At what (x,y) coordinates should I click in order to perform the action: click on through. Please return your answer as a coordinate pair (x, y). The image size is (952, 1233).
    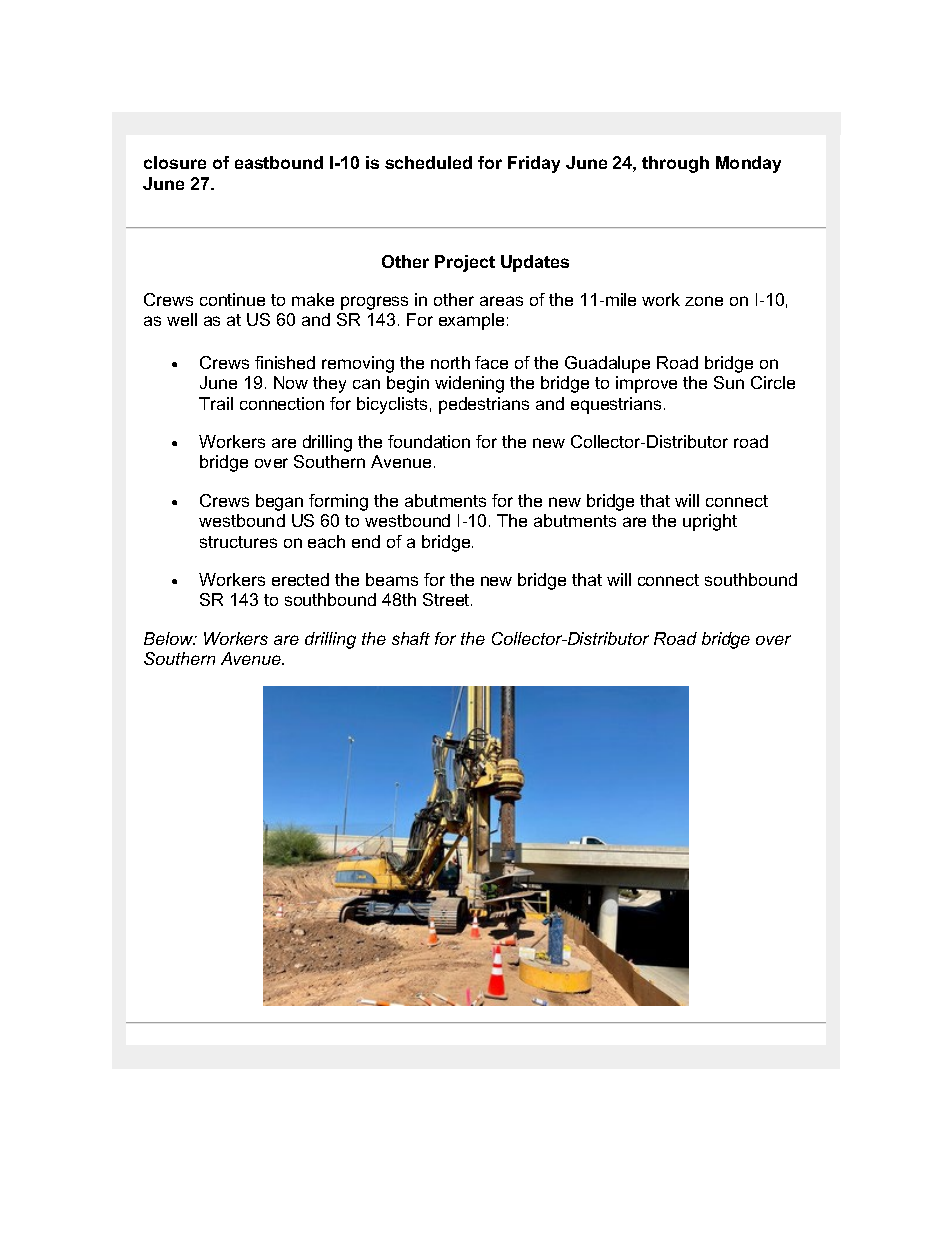
    Looking at the image, I should click on (675, 164).
